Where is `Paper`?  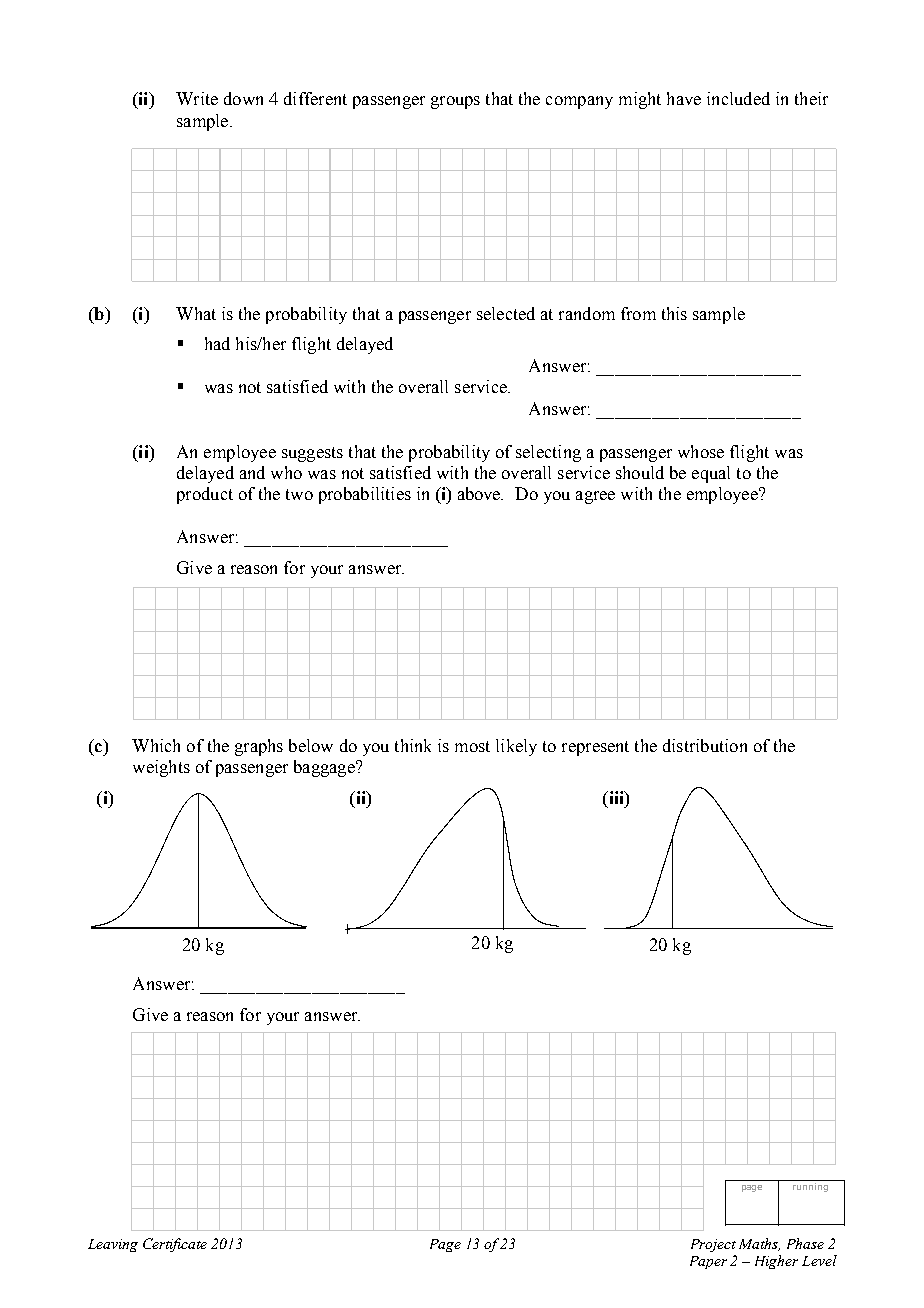 Paper is located at coordinates (708, 1262).
